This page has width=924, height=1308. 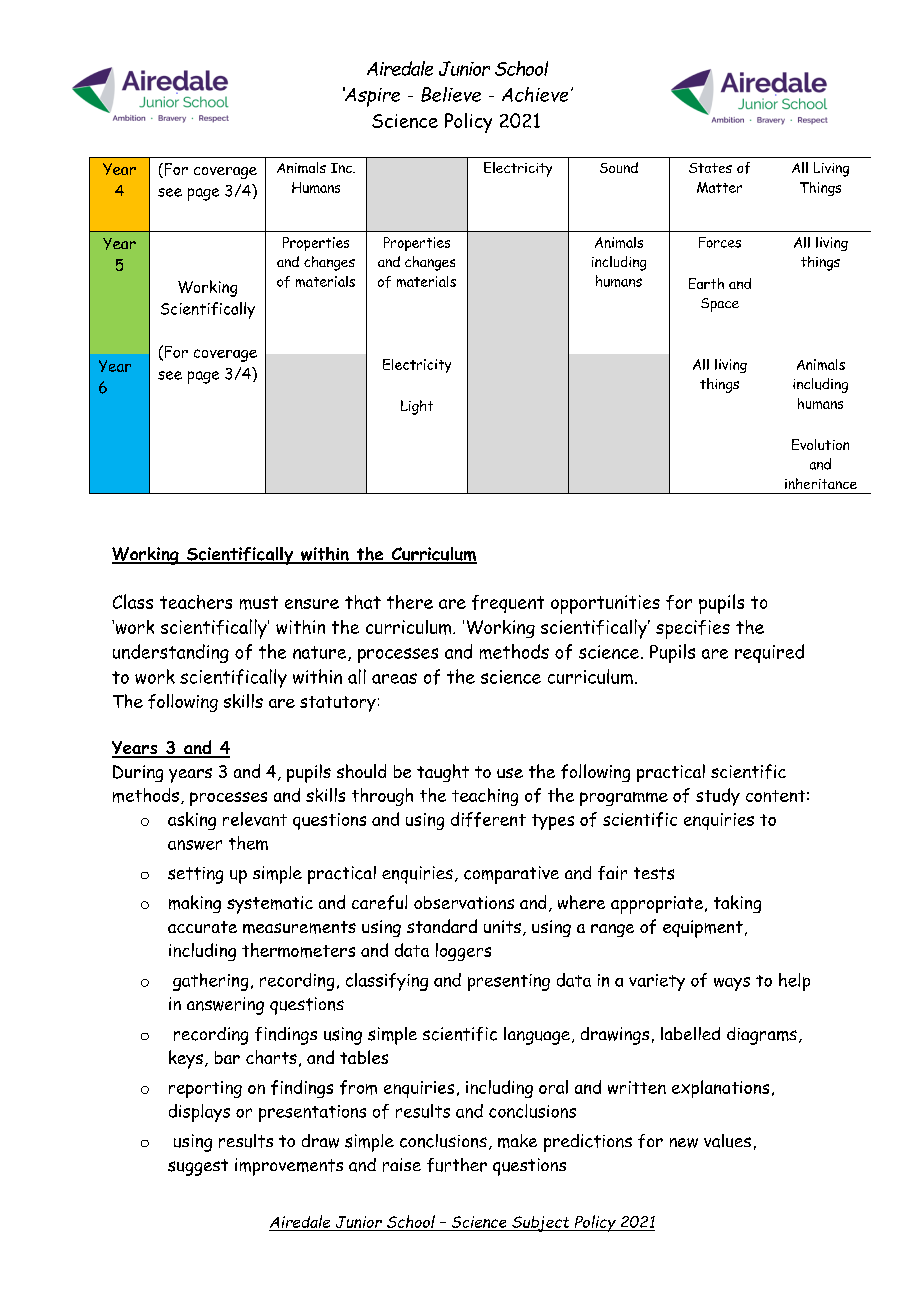 I want to click on required, so click(x=769, y=653).
